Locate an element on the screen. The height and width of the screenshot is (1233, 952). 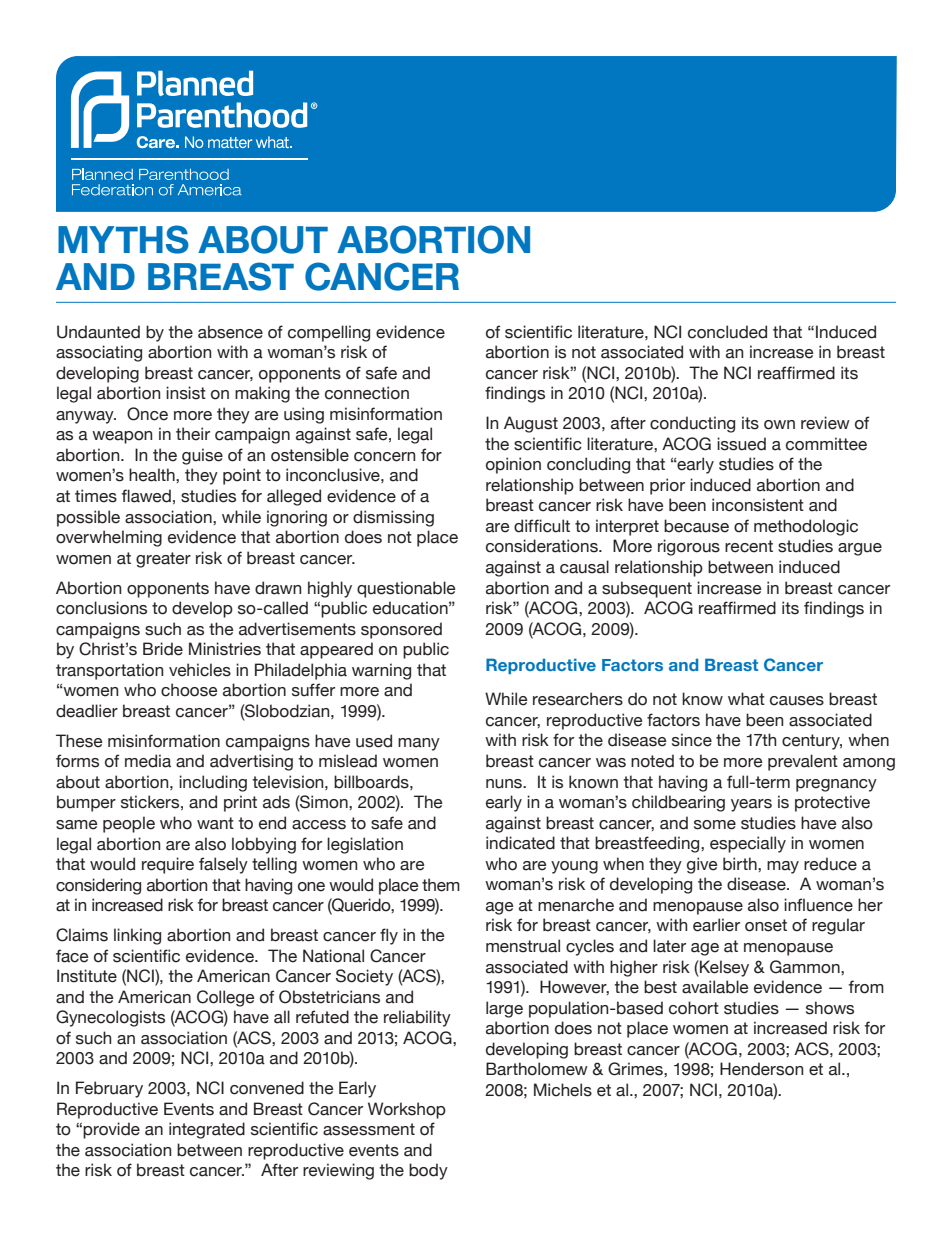
health is located at coordinates (153, 475).
